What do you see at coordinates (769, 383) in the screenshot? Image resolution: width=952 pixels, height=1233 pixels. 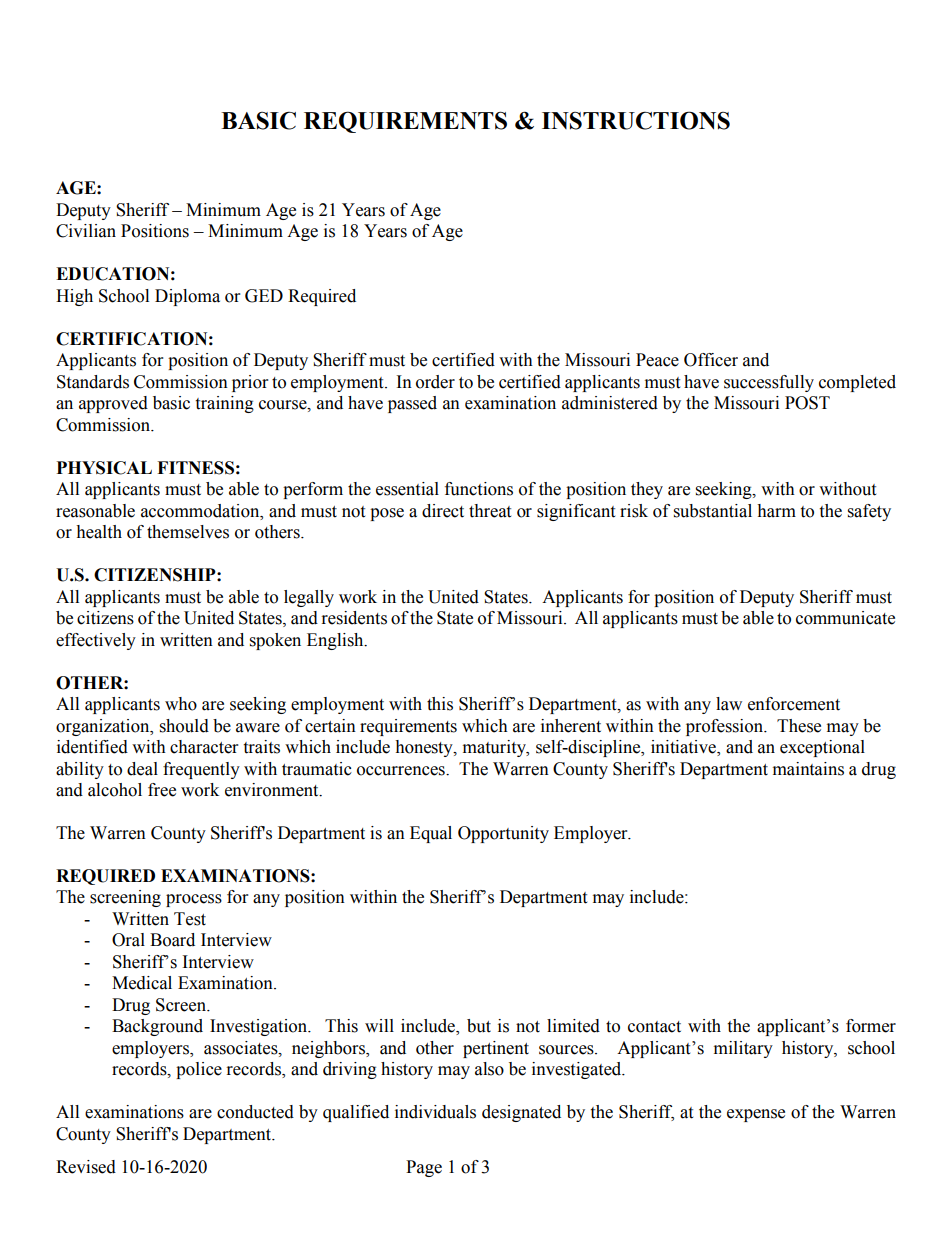 I see `successfully` at bounding box center [769, 383].
